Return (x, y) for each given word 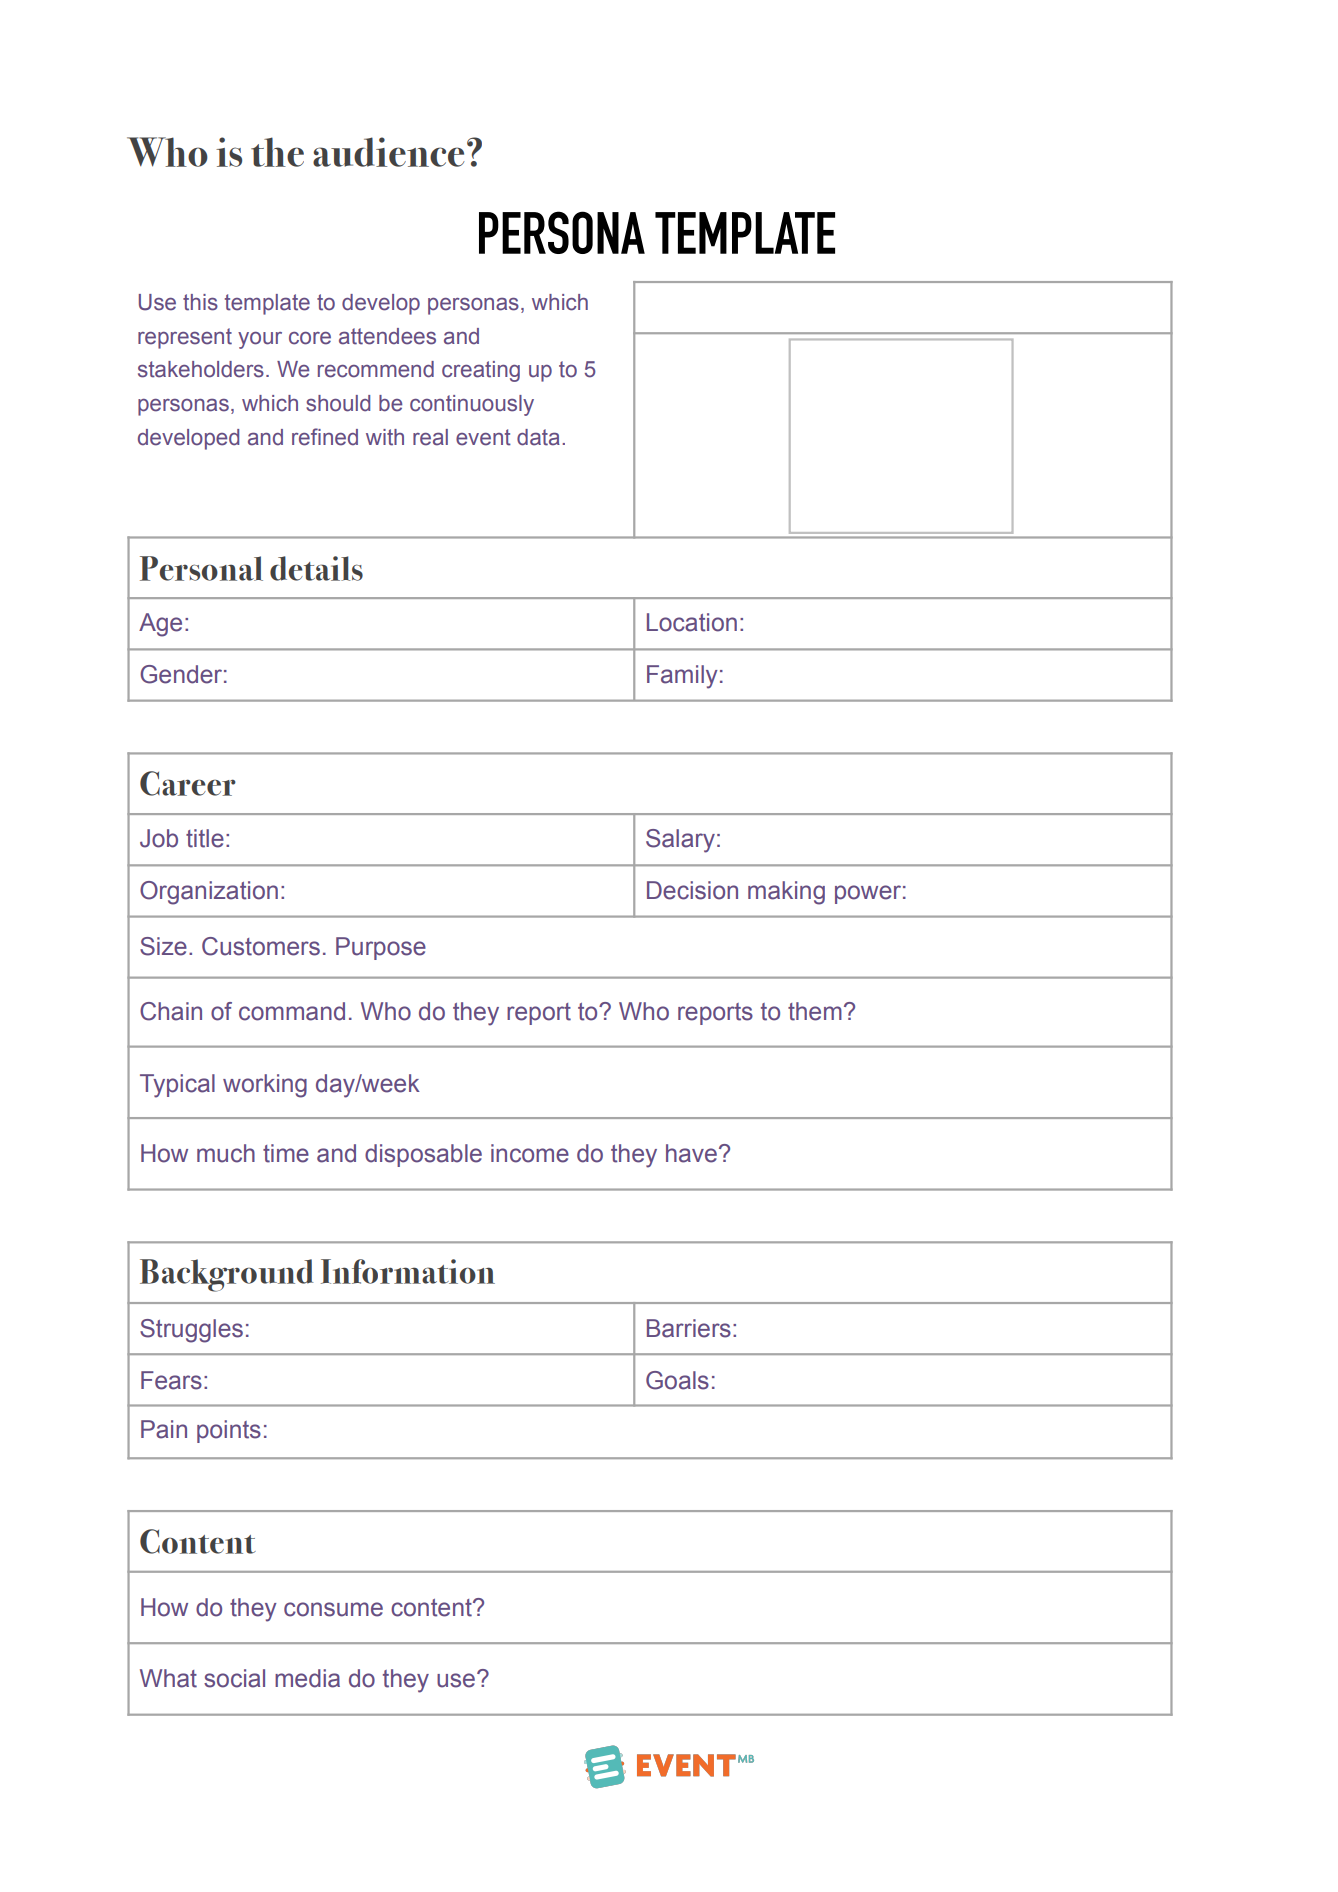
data (538, 437)
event (483, 437)
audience (388, 152)
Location (692, 622)
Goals (677, 1380)
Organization (209, 893)
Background (226, 1275)
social (234, 1678)
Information (408, 1271)
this (200, 302)
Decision (692, 890)
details (316, 568)
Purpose (381, 948)
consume (333, 1609)
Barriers (689, 1328)
